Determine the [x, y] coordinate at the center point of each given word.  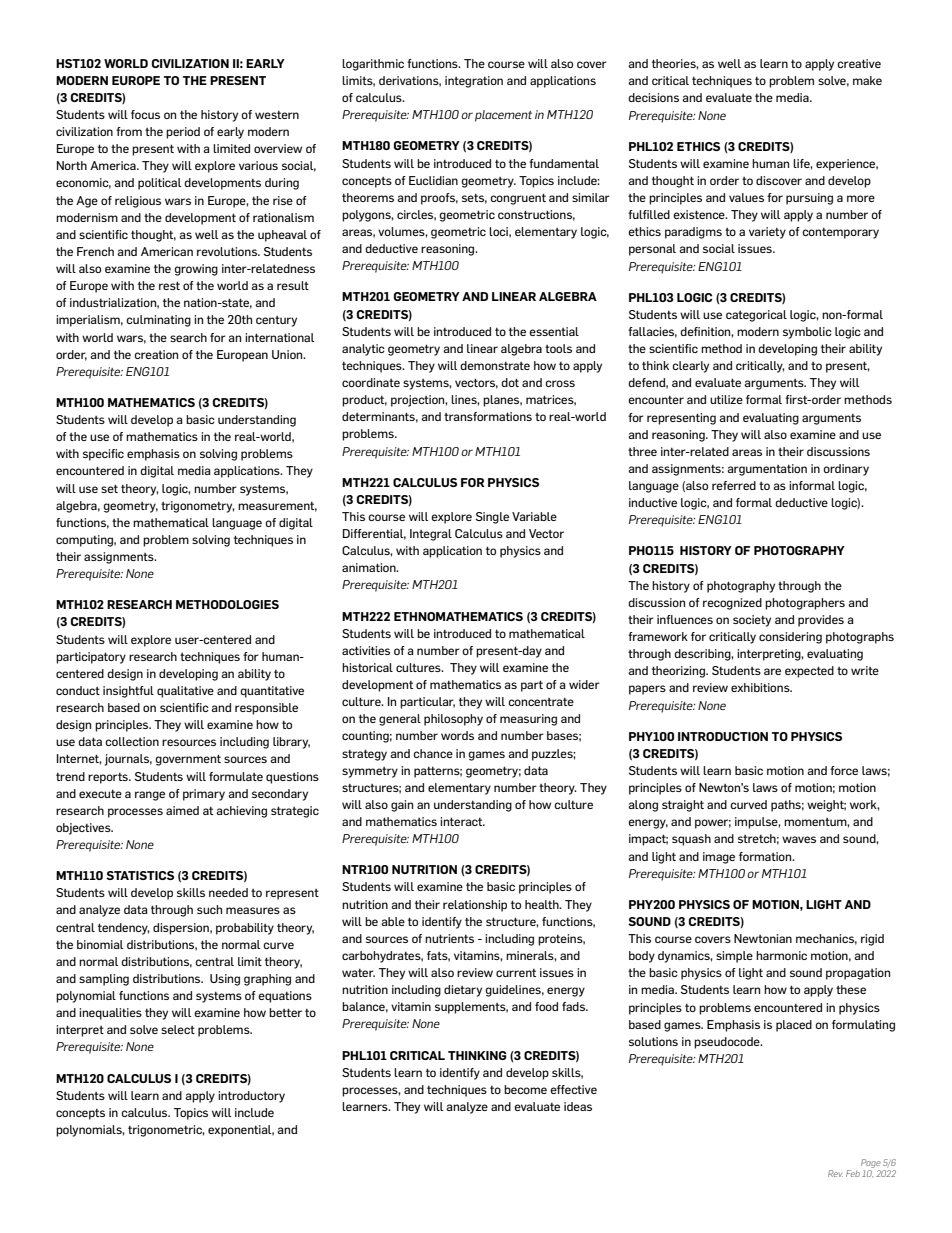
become [525, 1089]
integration [474, 82]
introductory [251, 1097]
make [867, 80]
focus [145, 114]
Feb [853, 1173]
